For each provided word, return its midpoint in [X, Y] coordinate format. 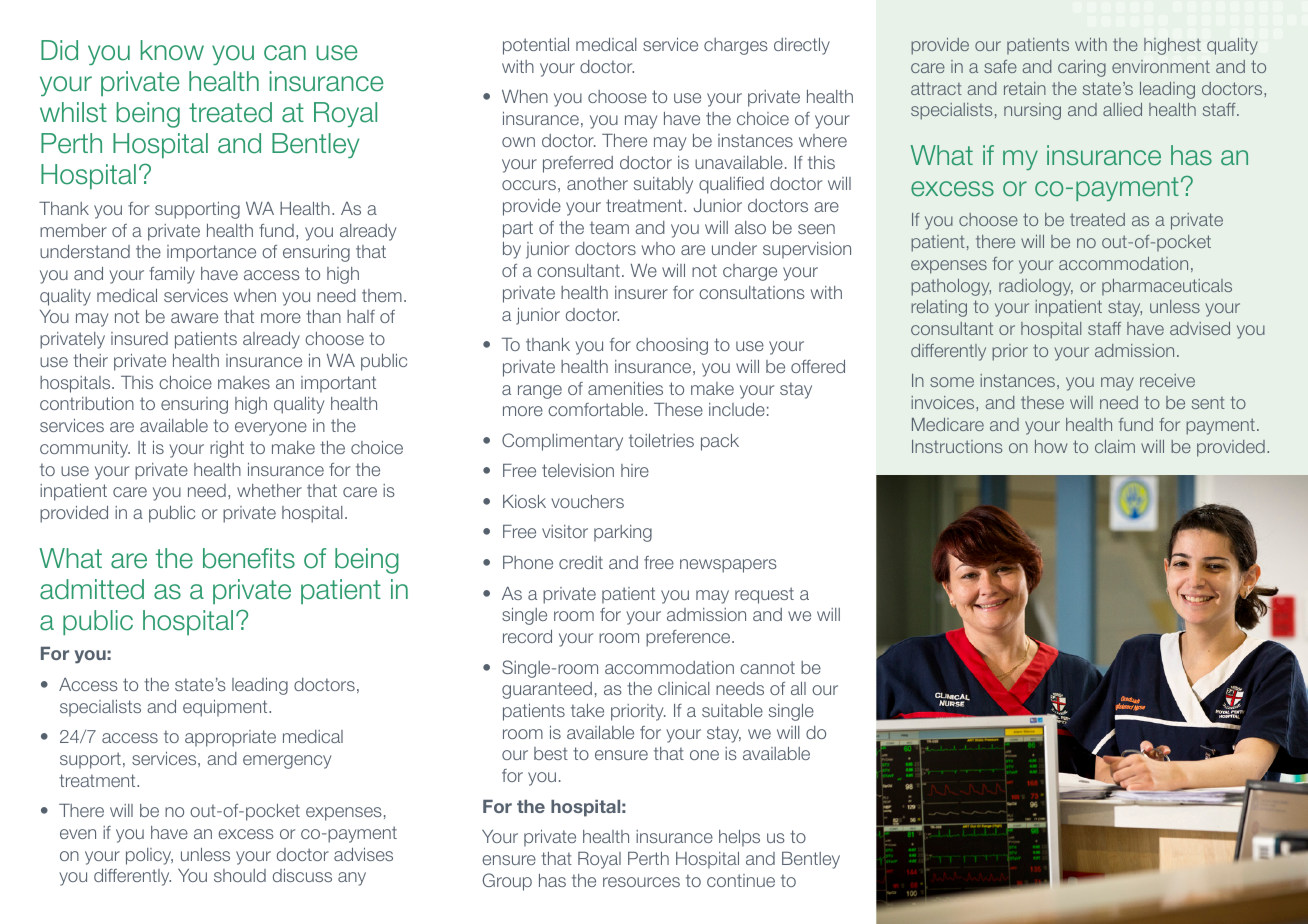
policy [149, 856]
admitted [92, 589]
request [764, 595]
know [172, 50]
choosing [672, 346]
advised [1200, 328]
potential [536, 46]
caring [1082, 68]
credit [581, 562]
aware [194, 318]
